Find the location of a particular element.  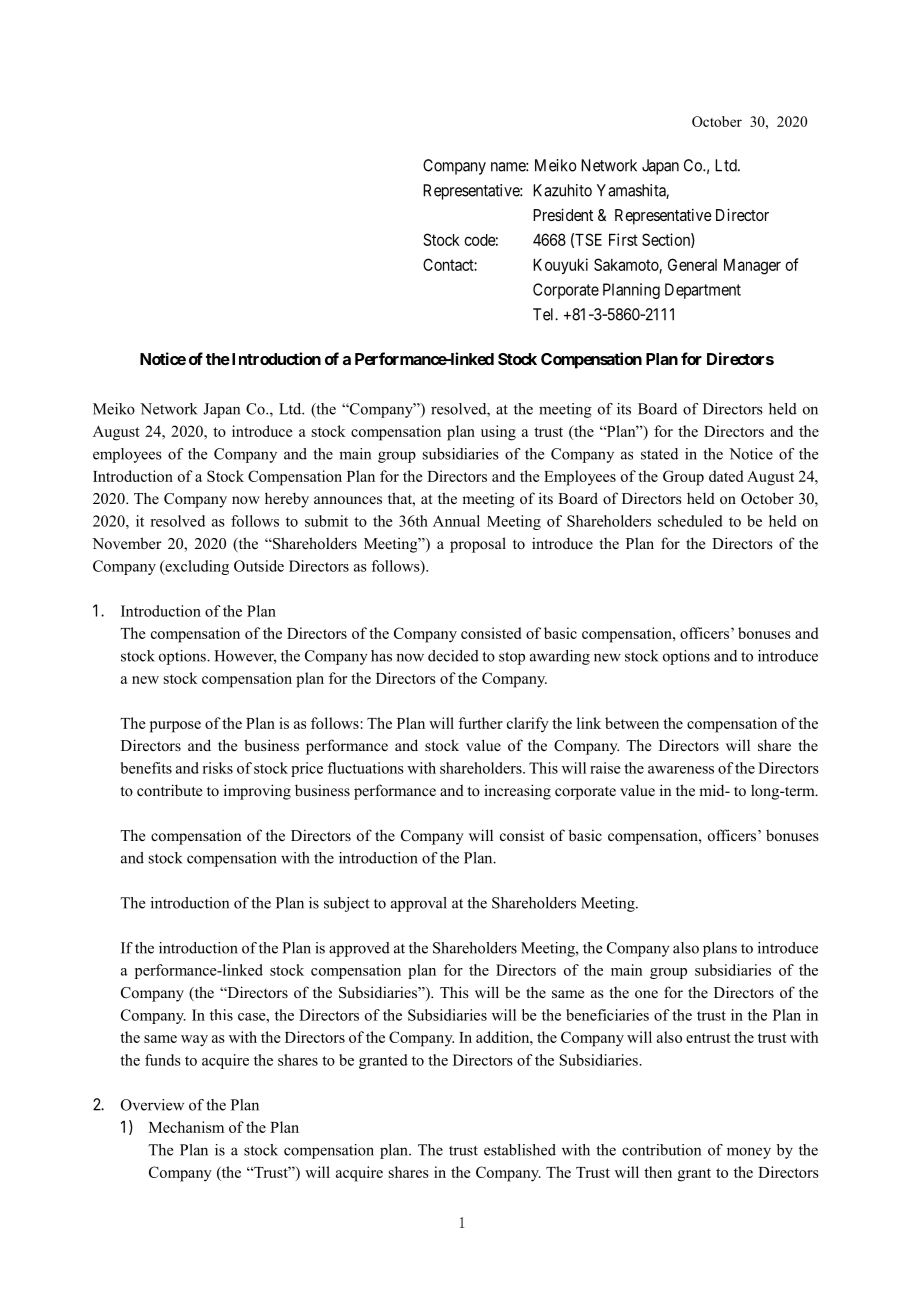

November is located at coordinates (127, 543).
